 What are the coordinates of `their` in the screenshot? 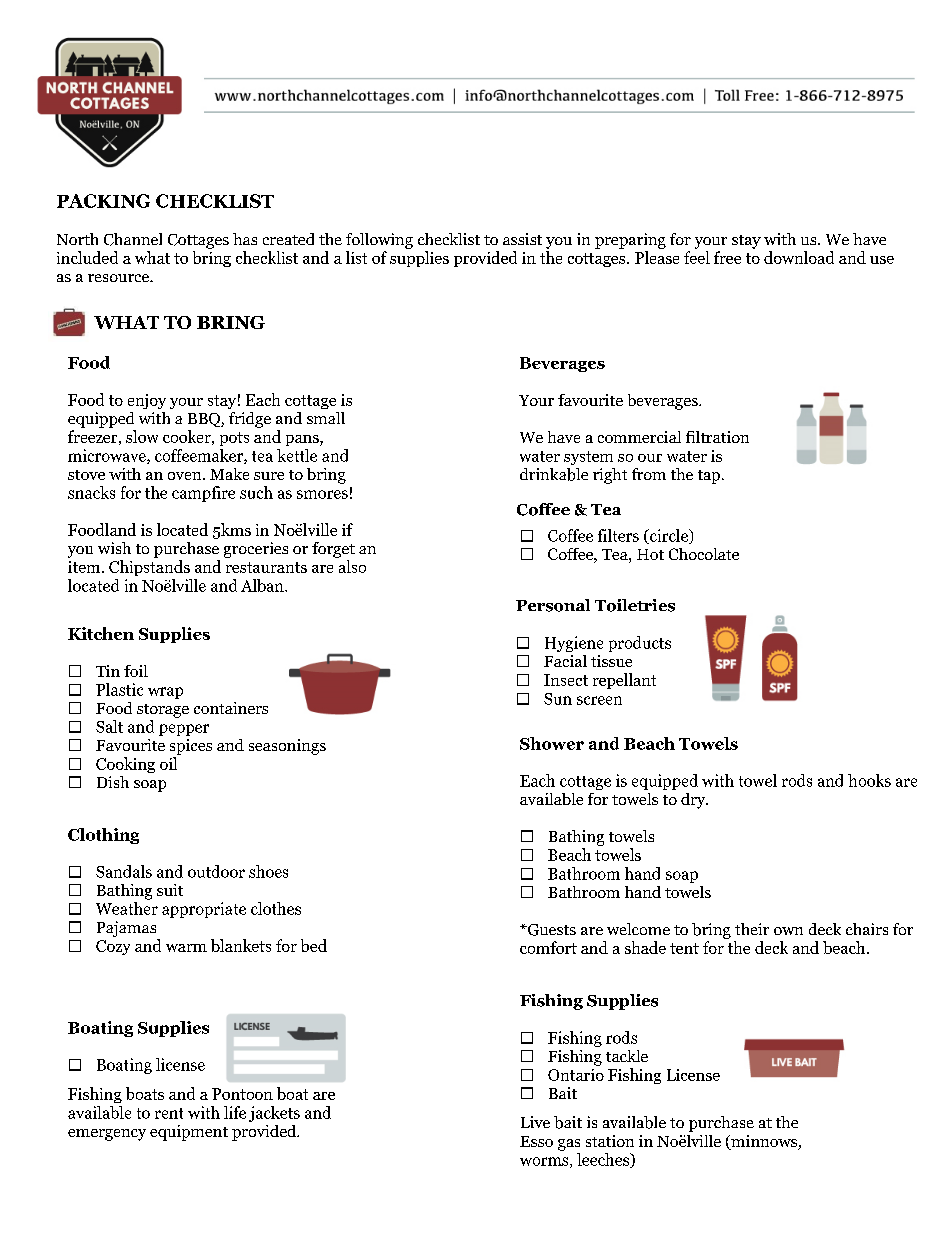 It's located at (752, 929).
